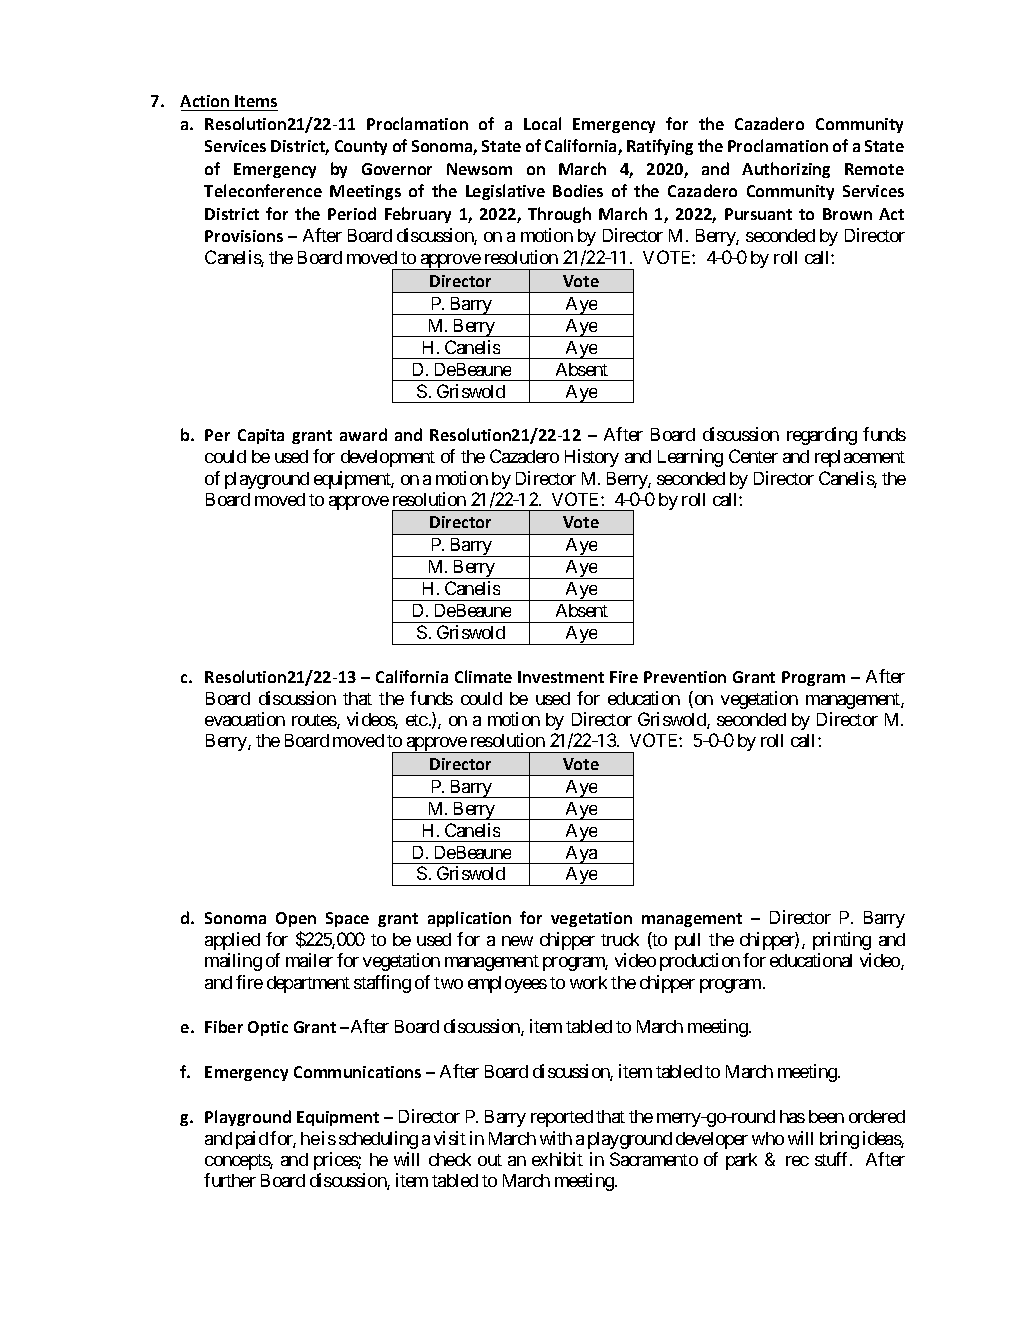  What do you see at coordinates (753, 456) in the screenshot?
I see `Center` at bounding box center [753, 456].
